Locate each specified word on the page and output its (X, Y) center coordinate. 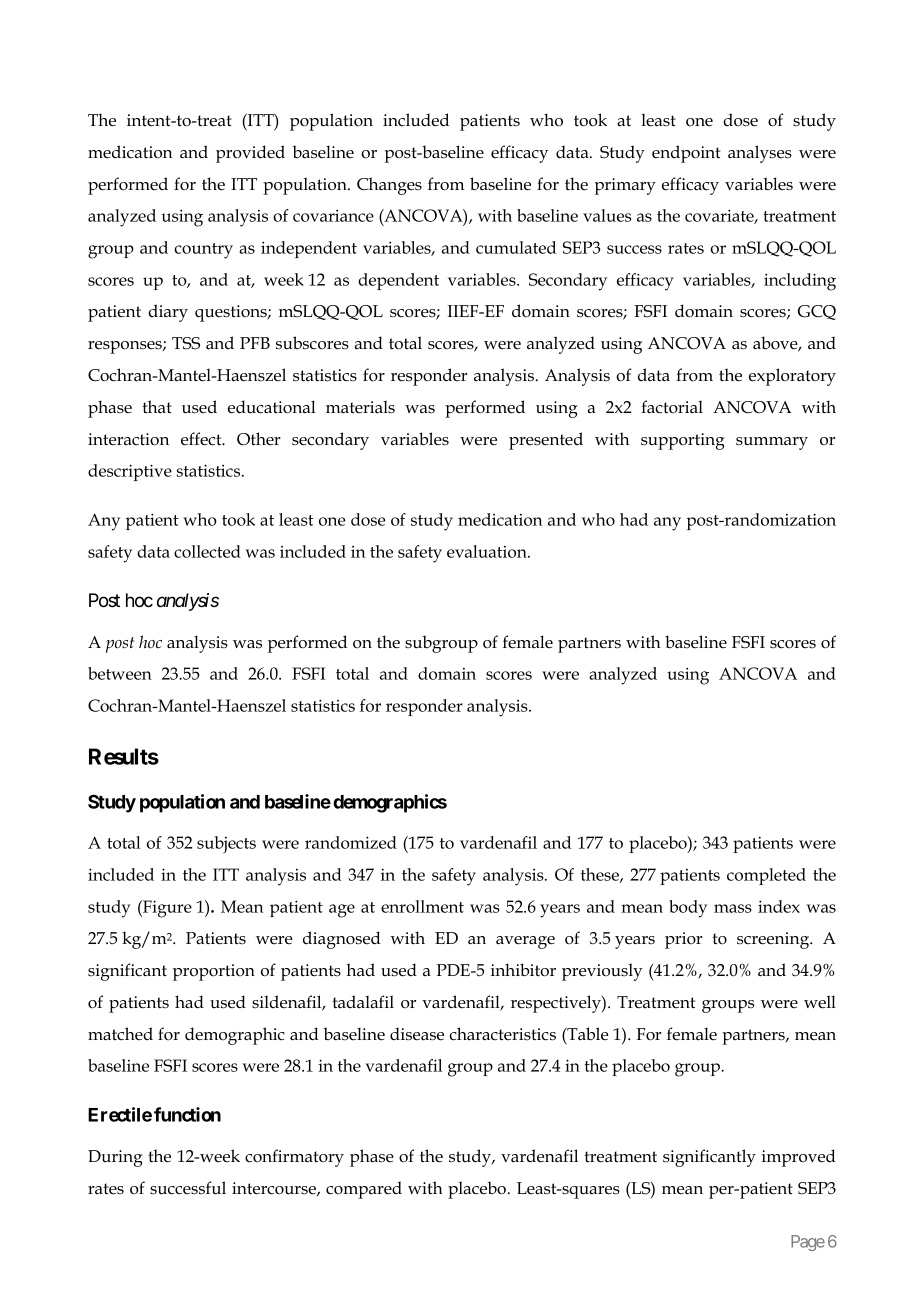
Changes (389, 186)
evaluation (488, 551)
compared (364, 1190)
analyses (760, 154)
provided (250, 154)
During (115, 1158)
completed (766, 876)
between (120, 673)
